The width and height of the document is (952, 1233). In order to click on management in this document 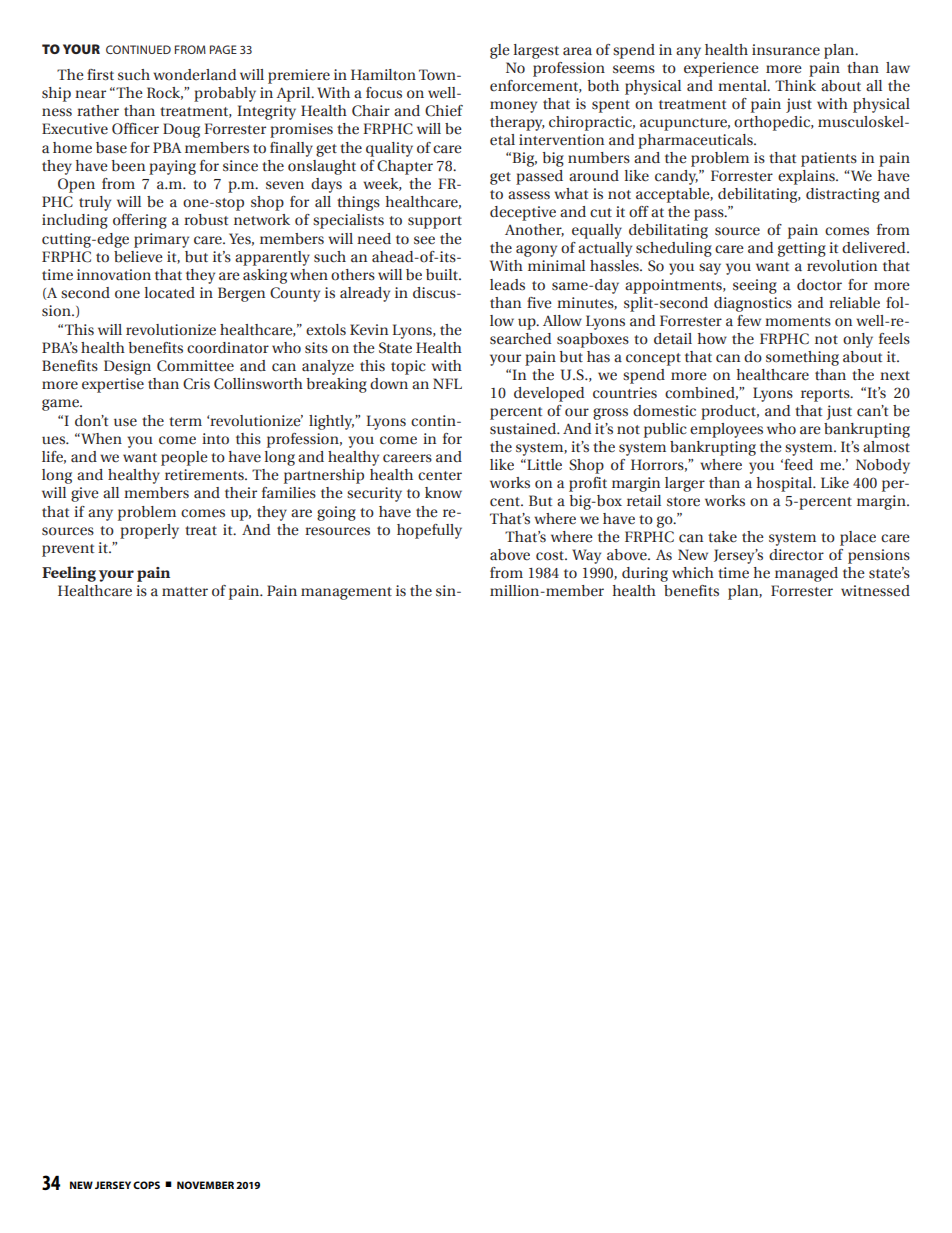, I will do `click(346, 593)`.
